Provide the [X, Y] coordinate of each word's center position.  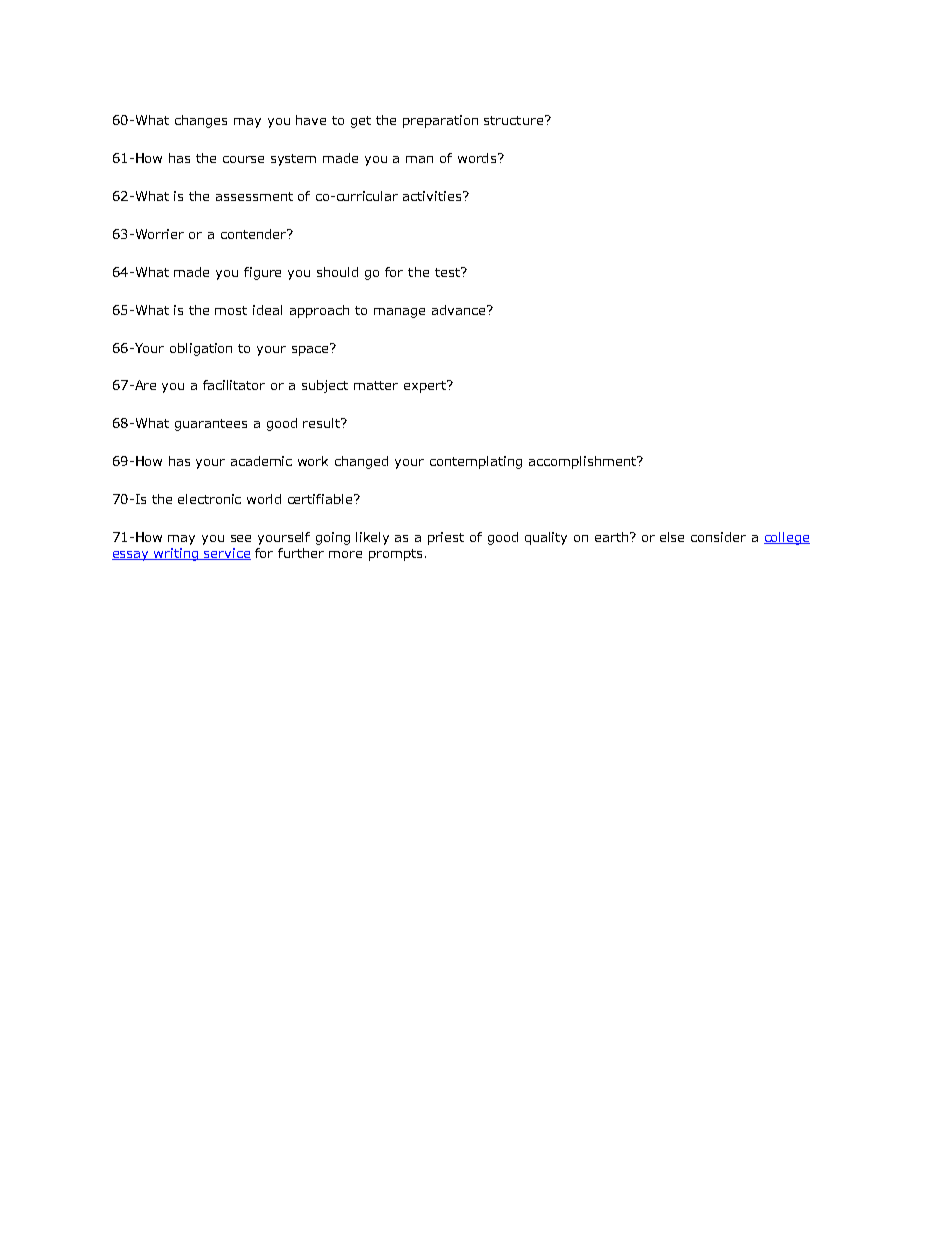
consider [718, 537]
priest [446, 538]
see [241, 538]
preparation [440, 121]
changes [201, 121]
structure [513, 120]
